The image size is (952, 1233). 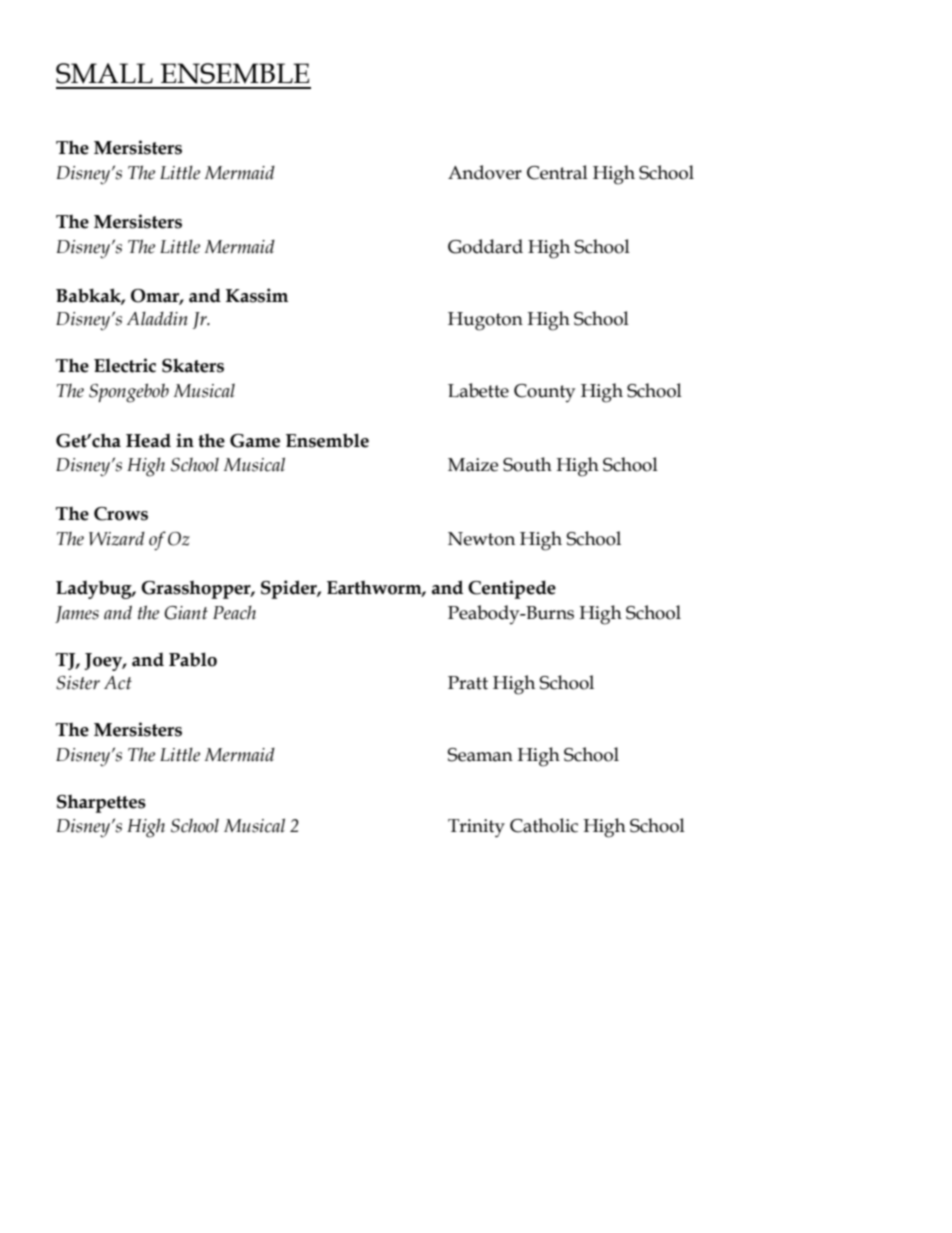 I want to click on Central, so click(x=557, y=172).
